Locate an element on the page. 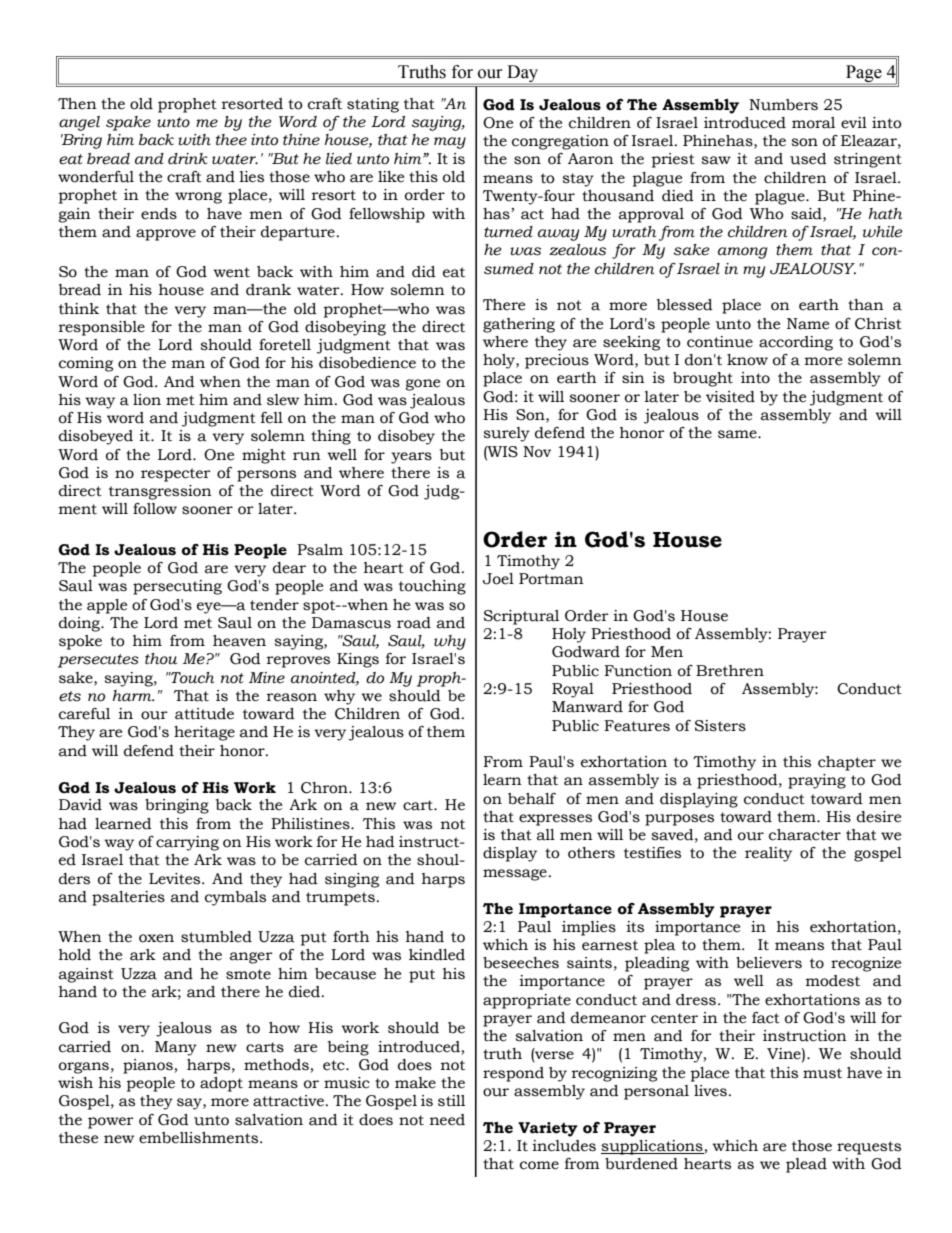 The height and width of the document is (1233, 952). visited is located at coordinates (730, 397).
